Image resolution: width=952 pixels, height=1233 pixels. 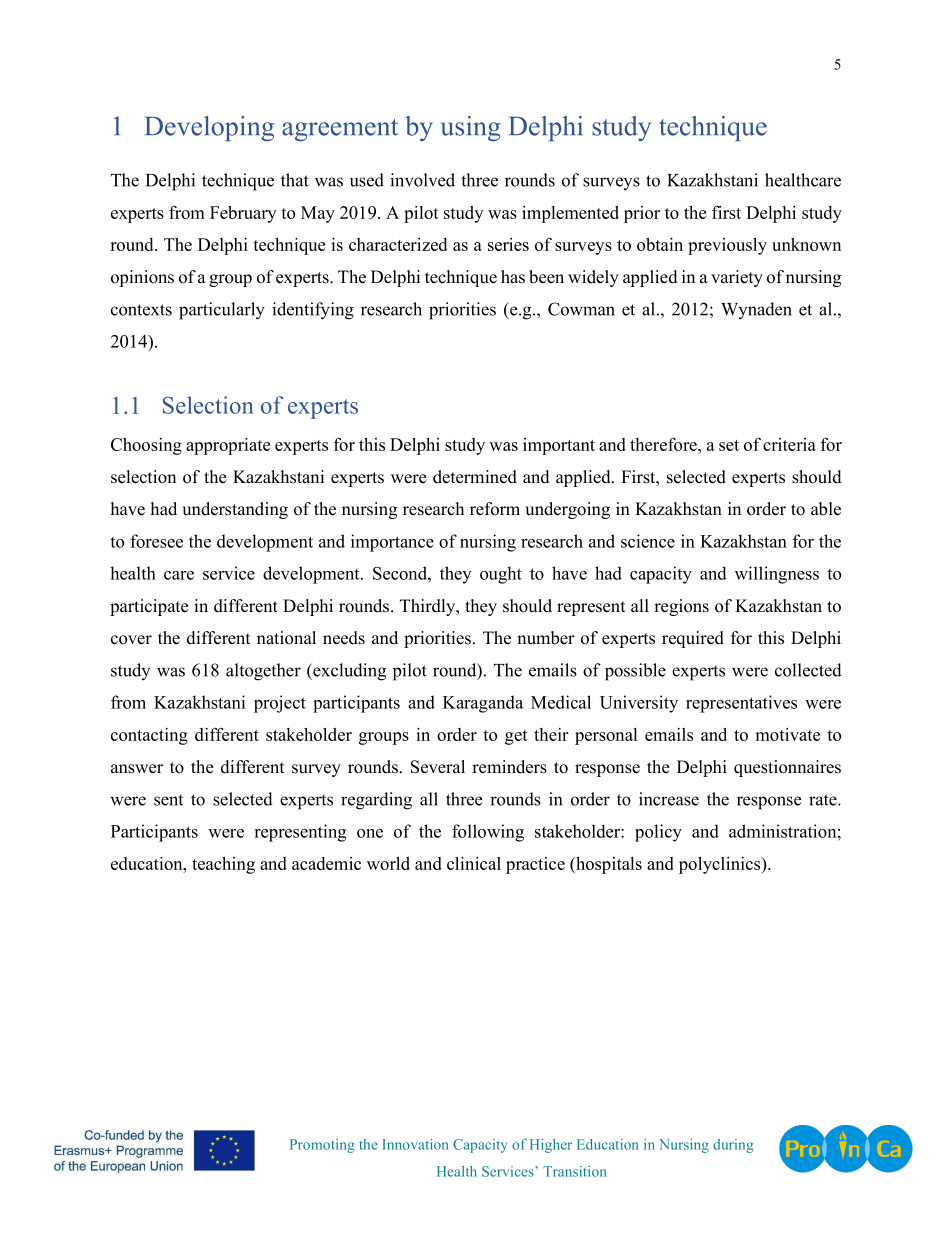 What do you see at coordinates (322, 1146) in the image?
I see `Promoting` at bounding box center [322, 1146].
